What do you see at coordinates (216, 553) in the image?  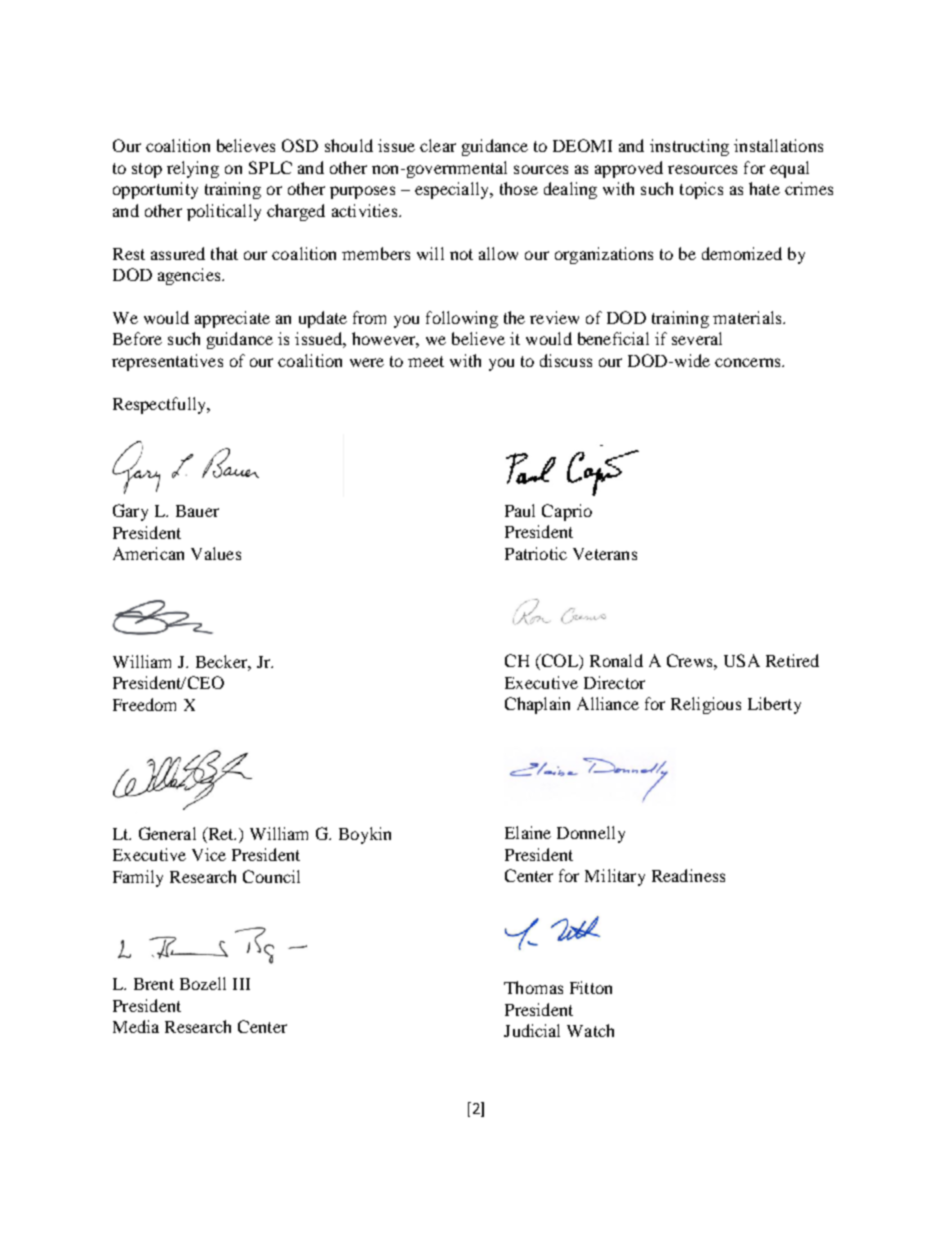 I see `Values` at bounding box center [216, 553].
